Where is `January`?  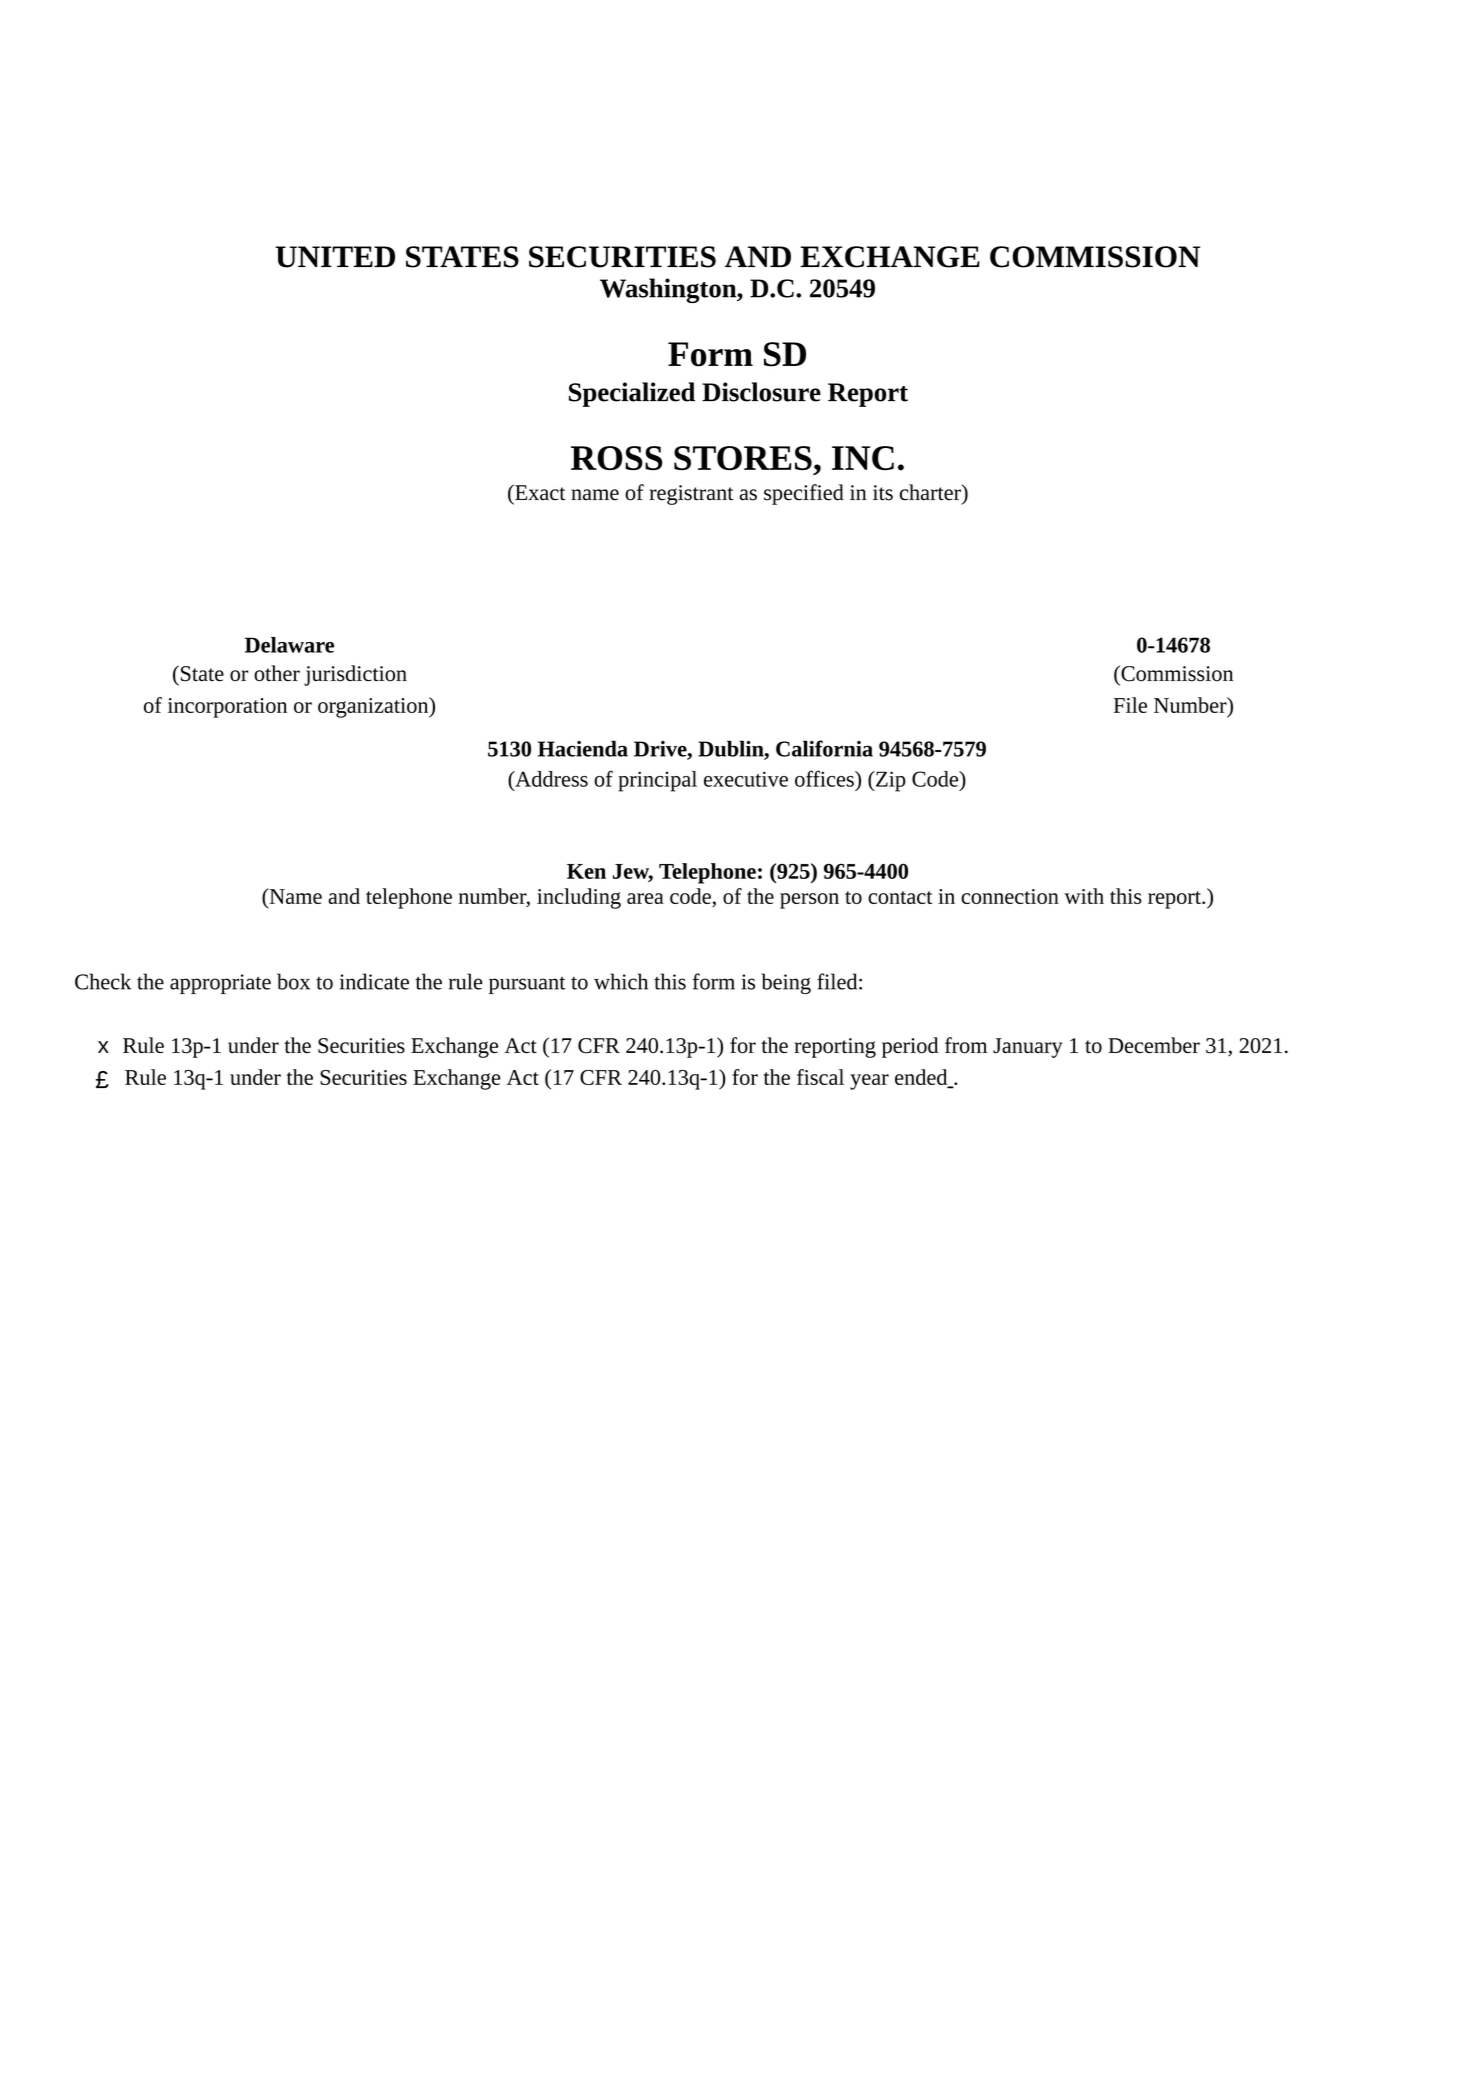 January is located at coordinates (1028, 1048).
